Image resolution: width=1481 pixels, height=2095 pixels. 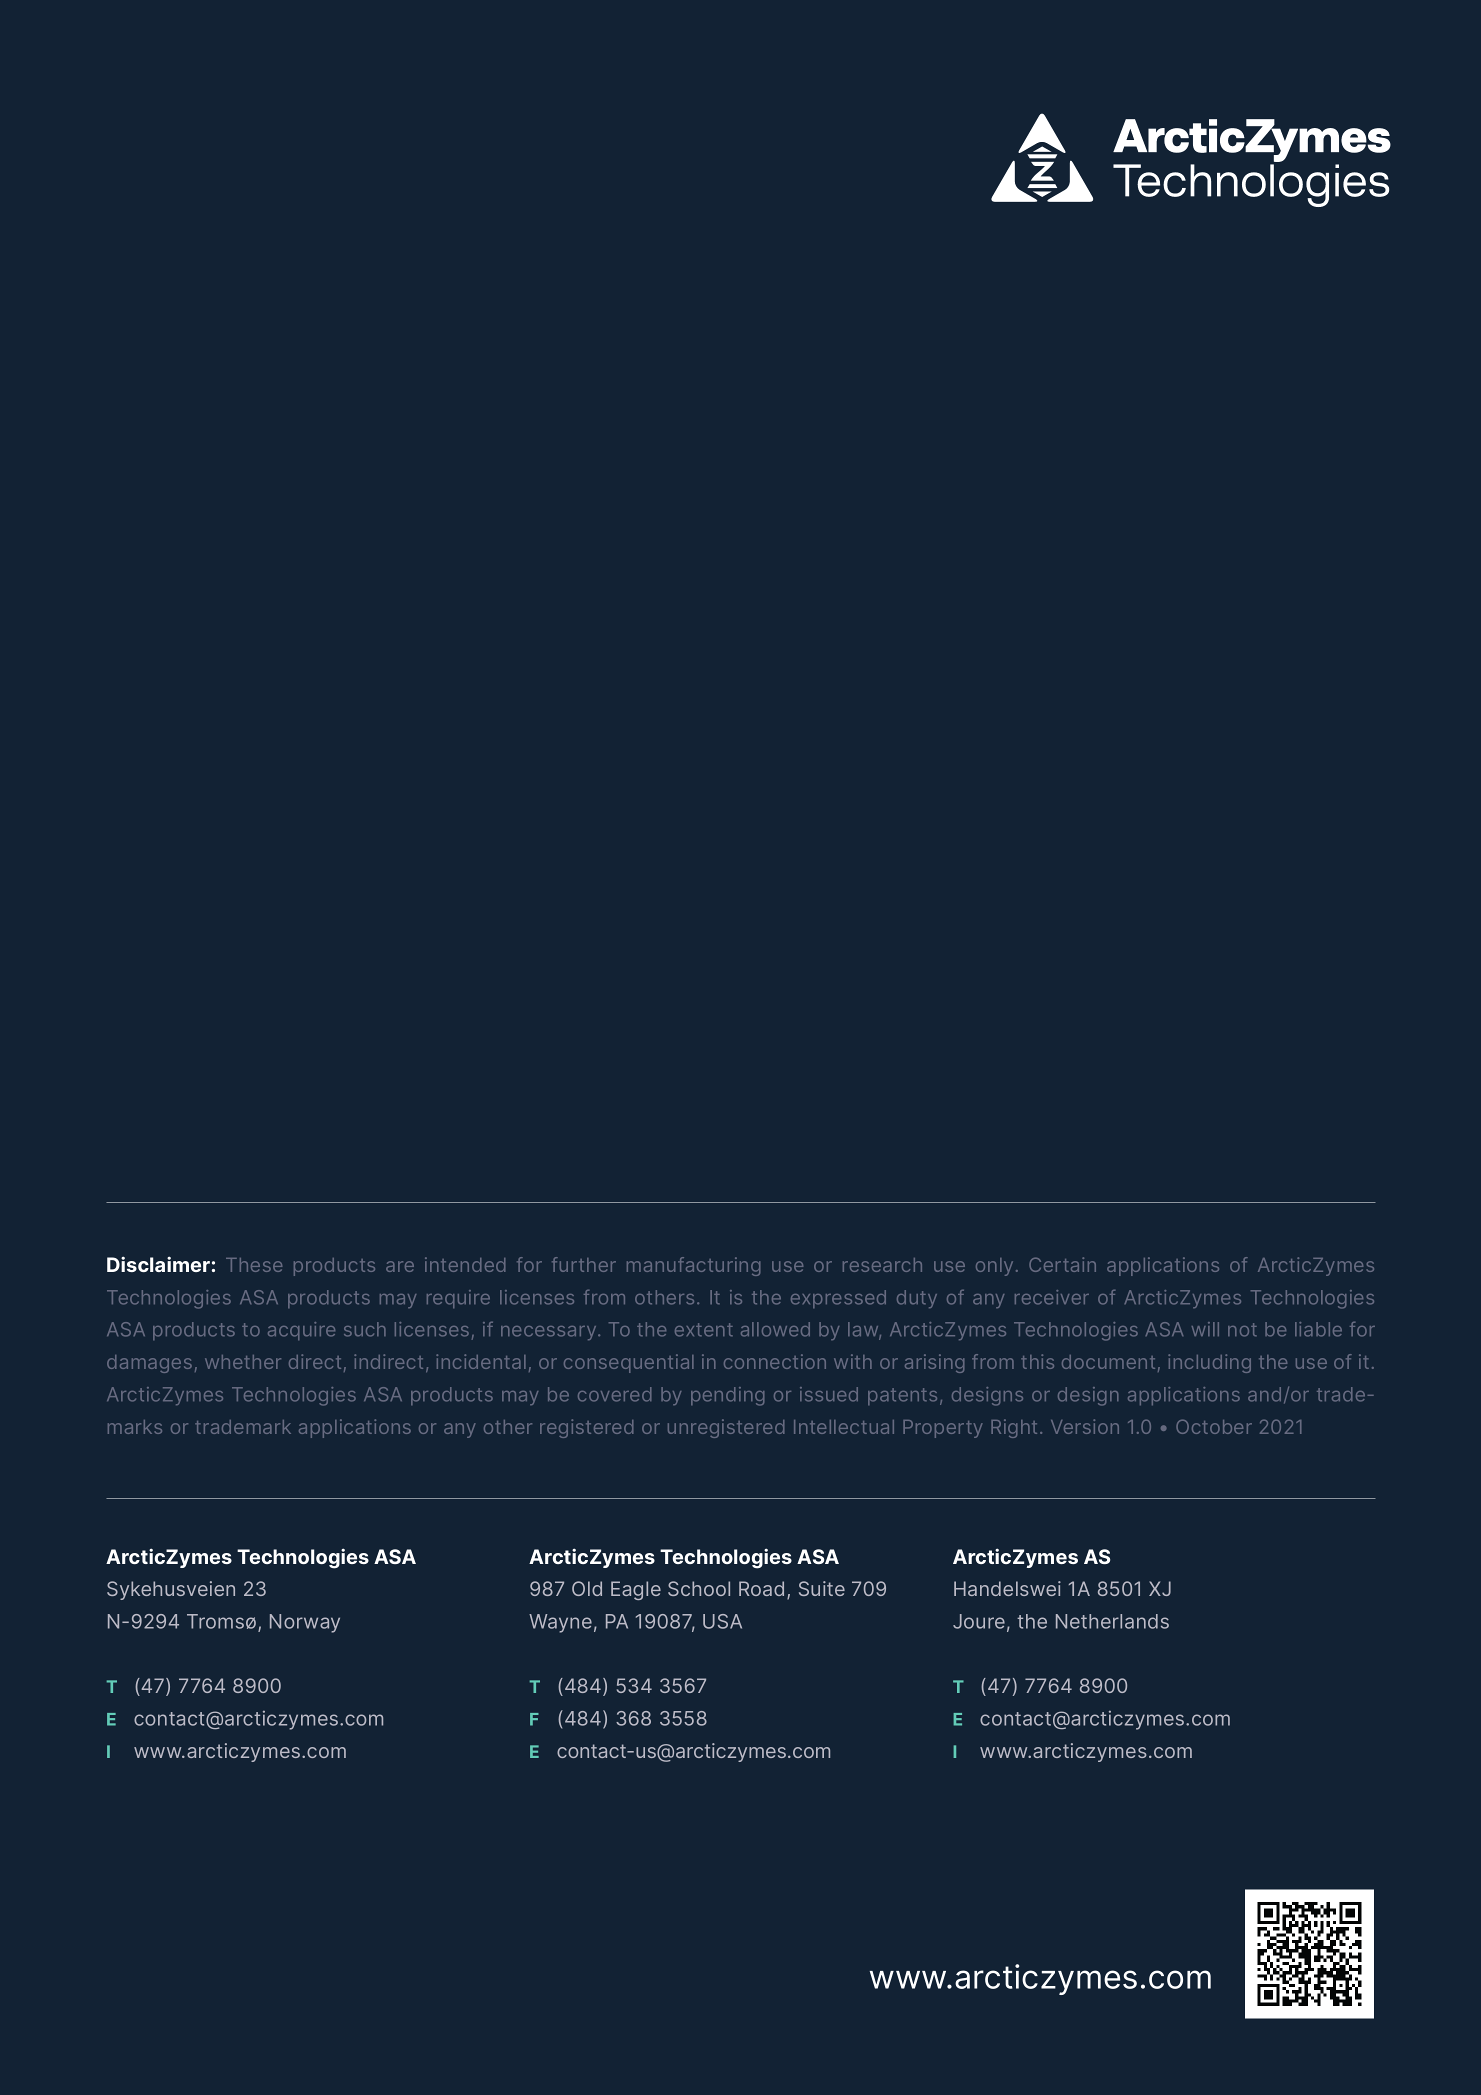 What do you see at coordinates (822, 1588) in the screenshot?
I see `Suite` at bounding box center [822, 1588].
